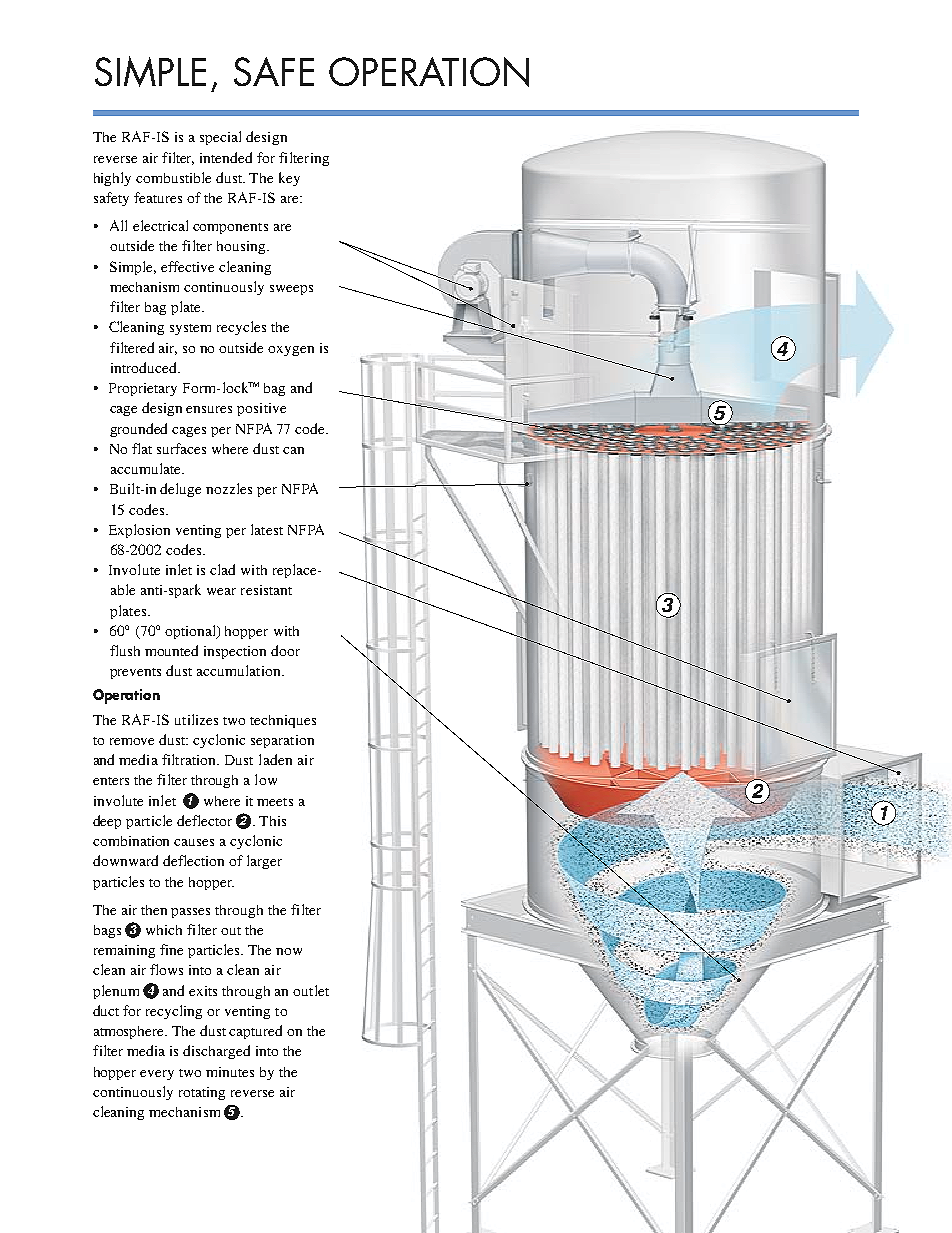 This document has height=1233, width=952. What do you see at coordinates (143, 389) in the document?
I see `Proprietary` at bounding box center [143, 389].
